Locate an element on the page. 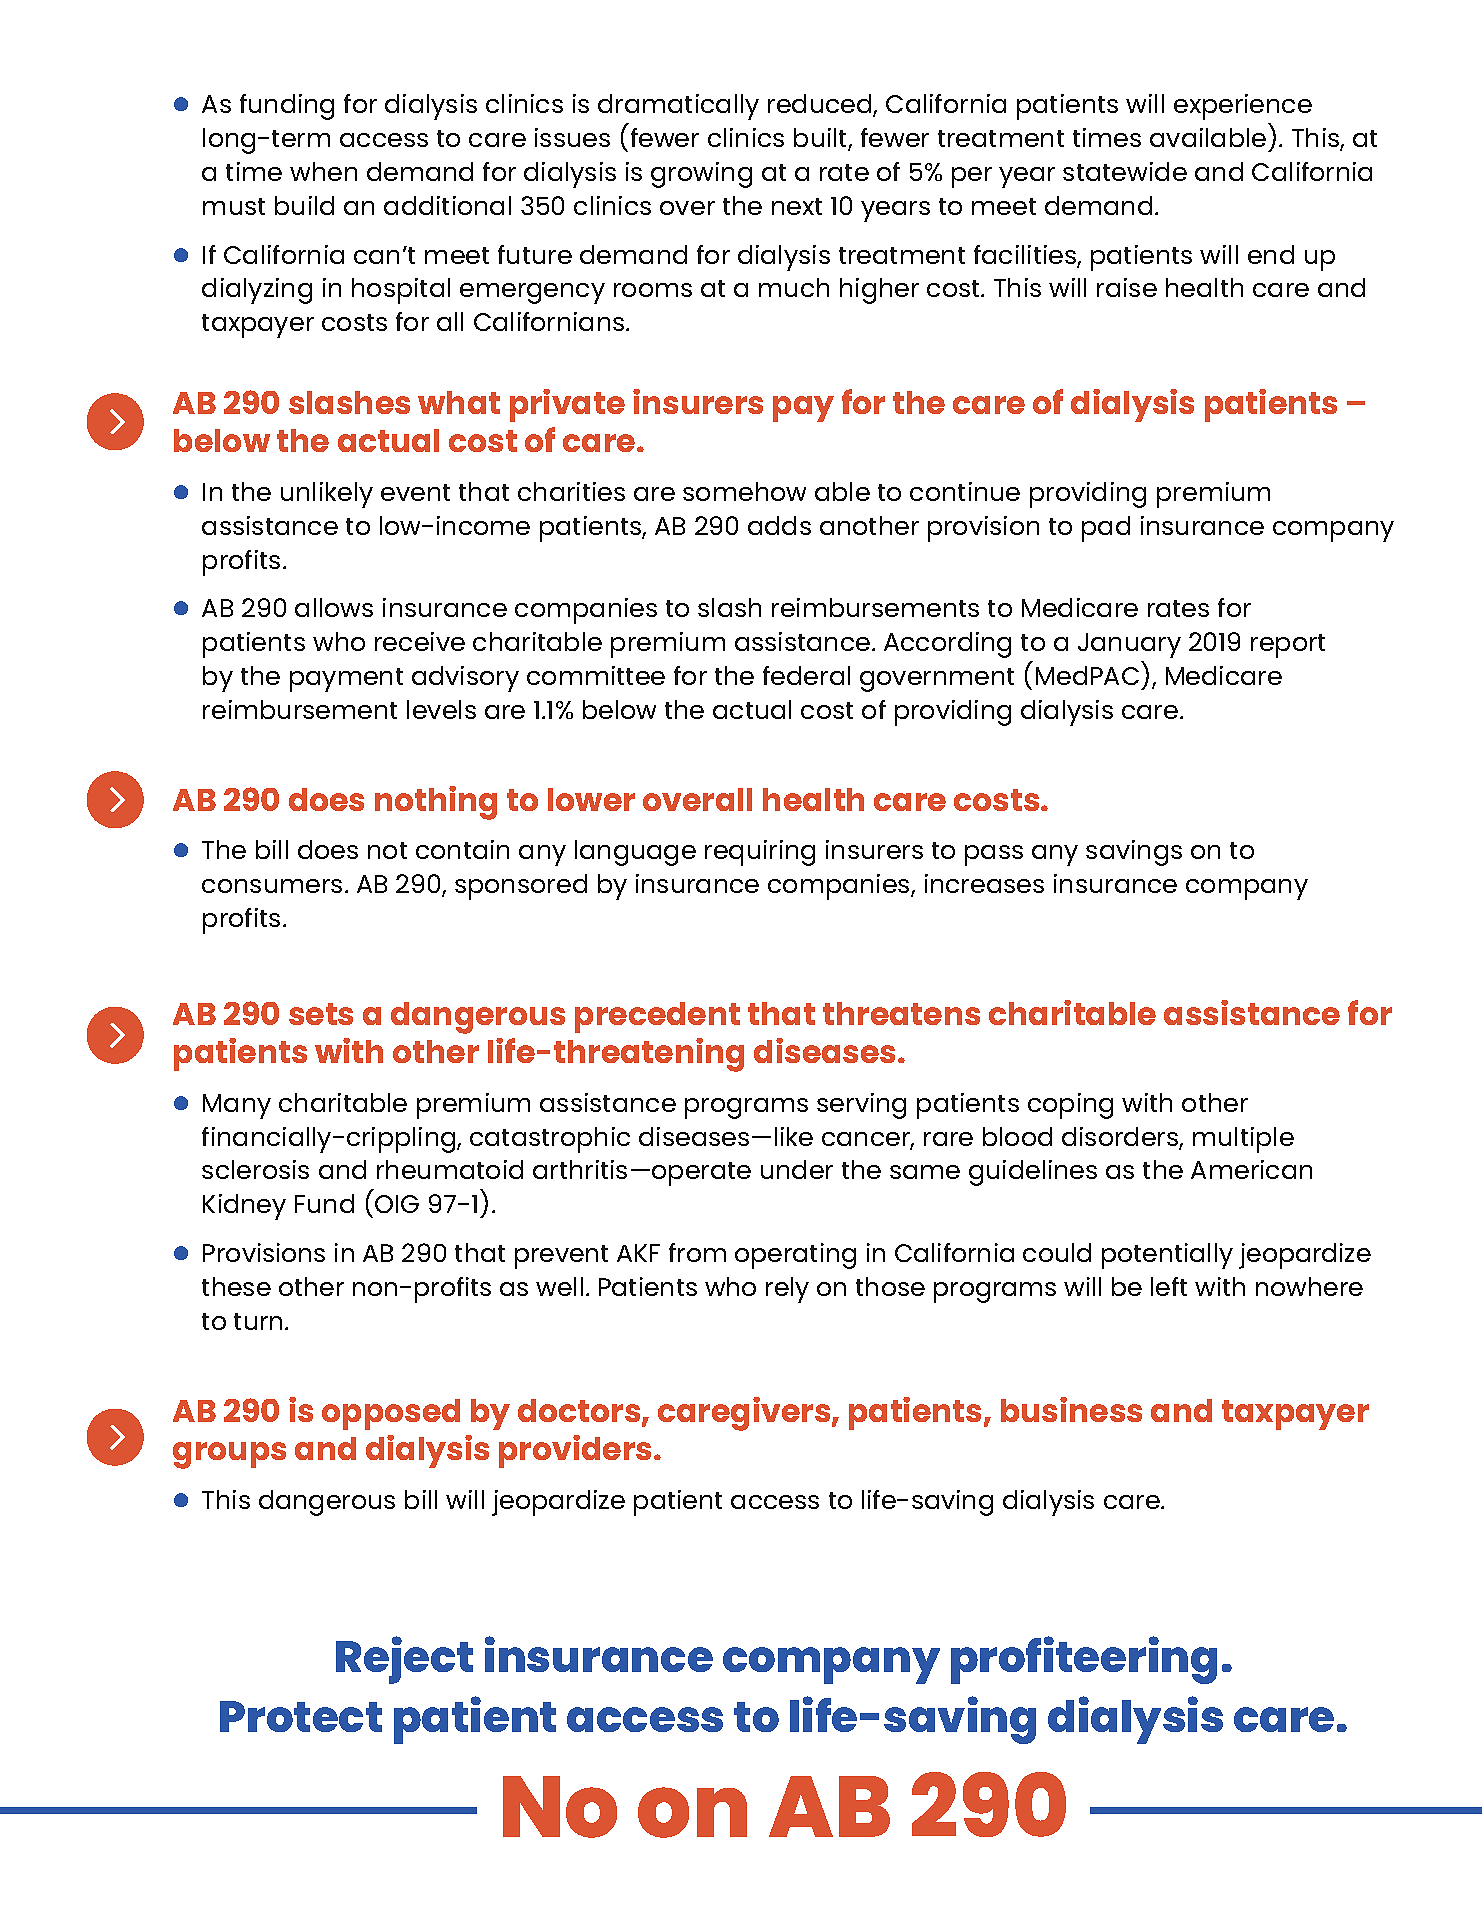 Image resolution: width=1482 pixels, height=1918 pixels. left is located at coordinates (1169, 1286).
